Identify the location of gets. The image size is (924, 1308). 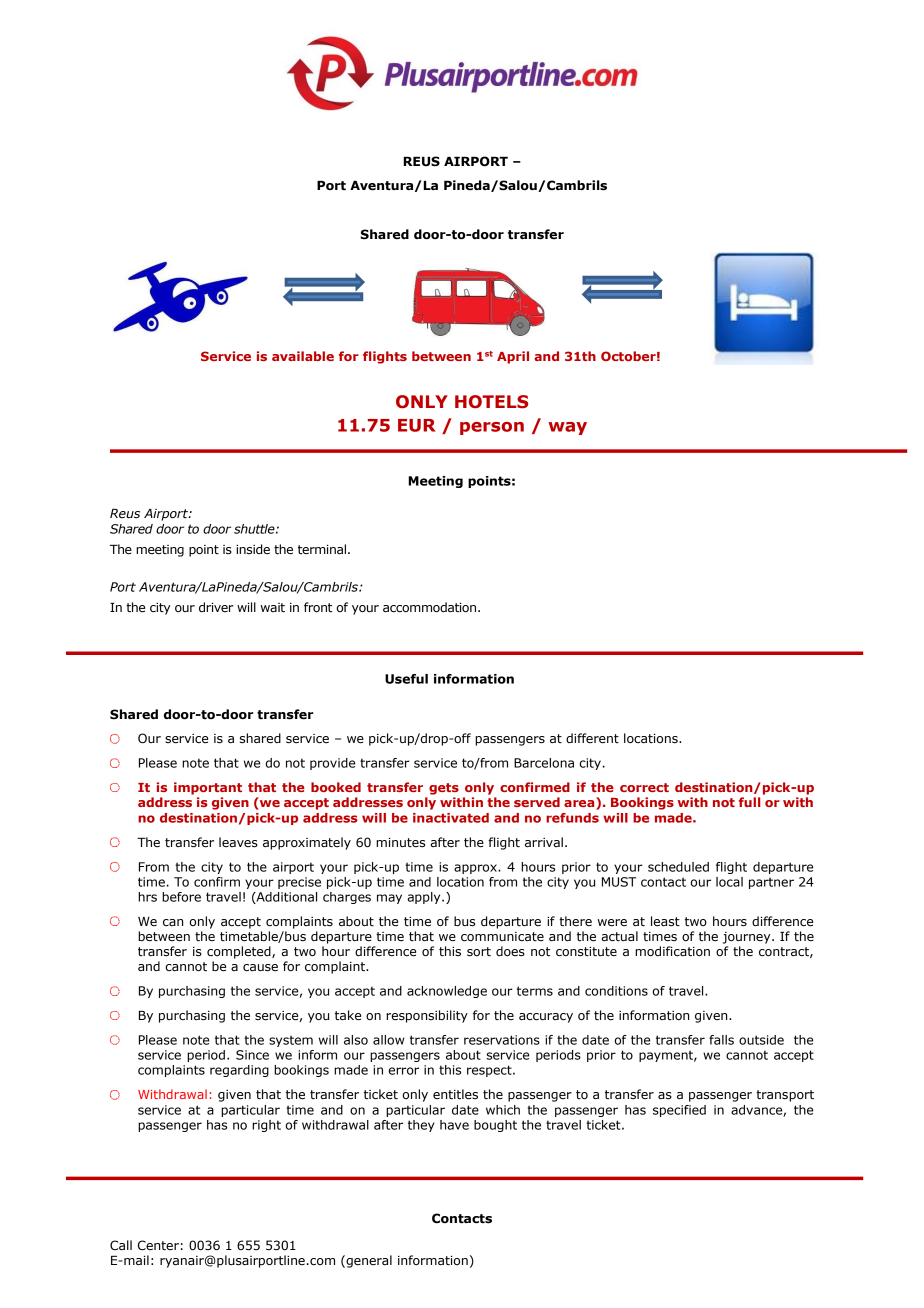
(444, 789).
